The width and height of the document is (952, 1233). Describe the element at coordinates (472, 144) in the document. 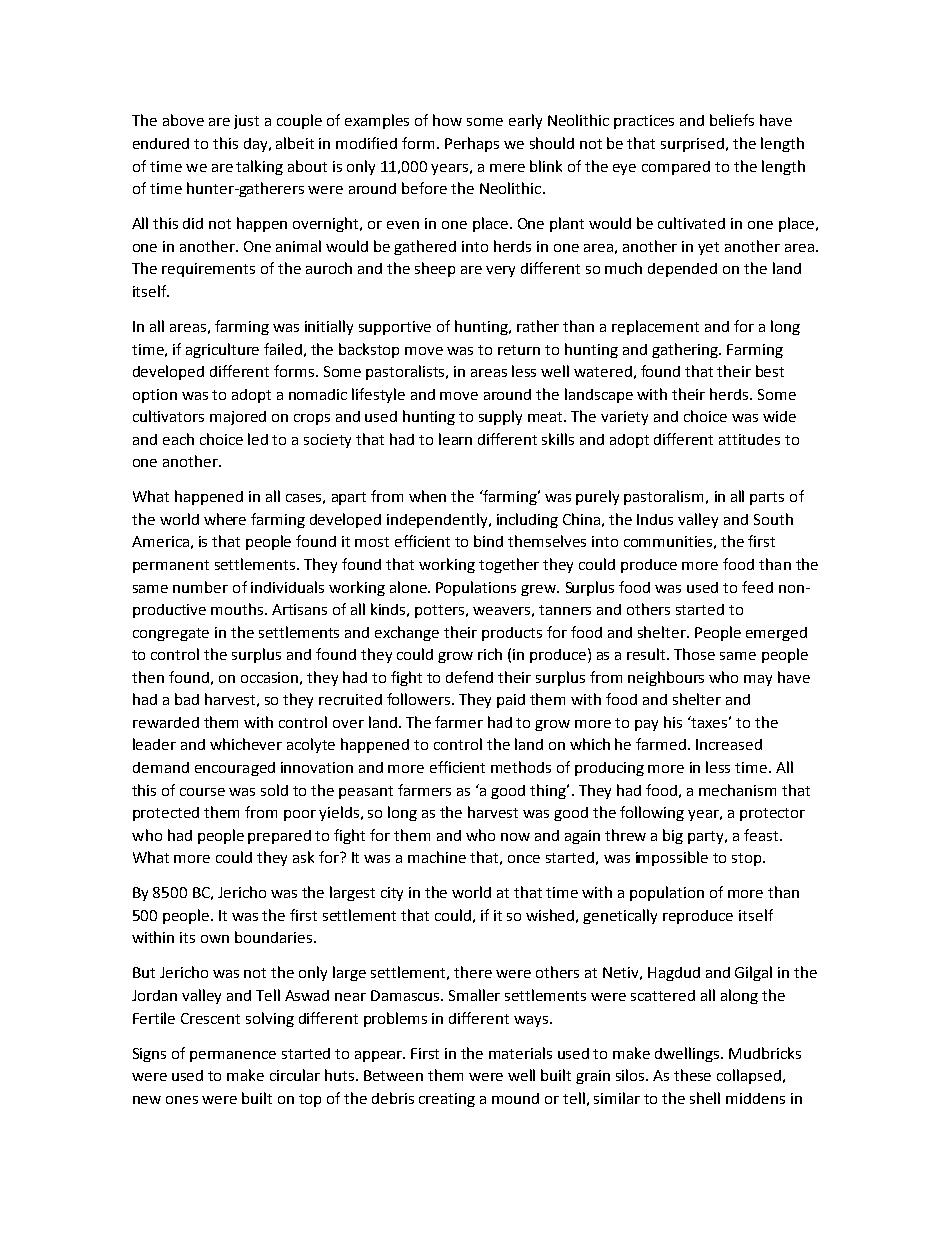

I see `Perhaps` at that location.
